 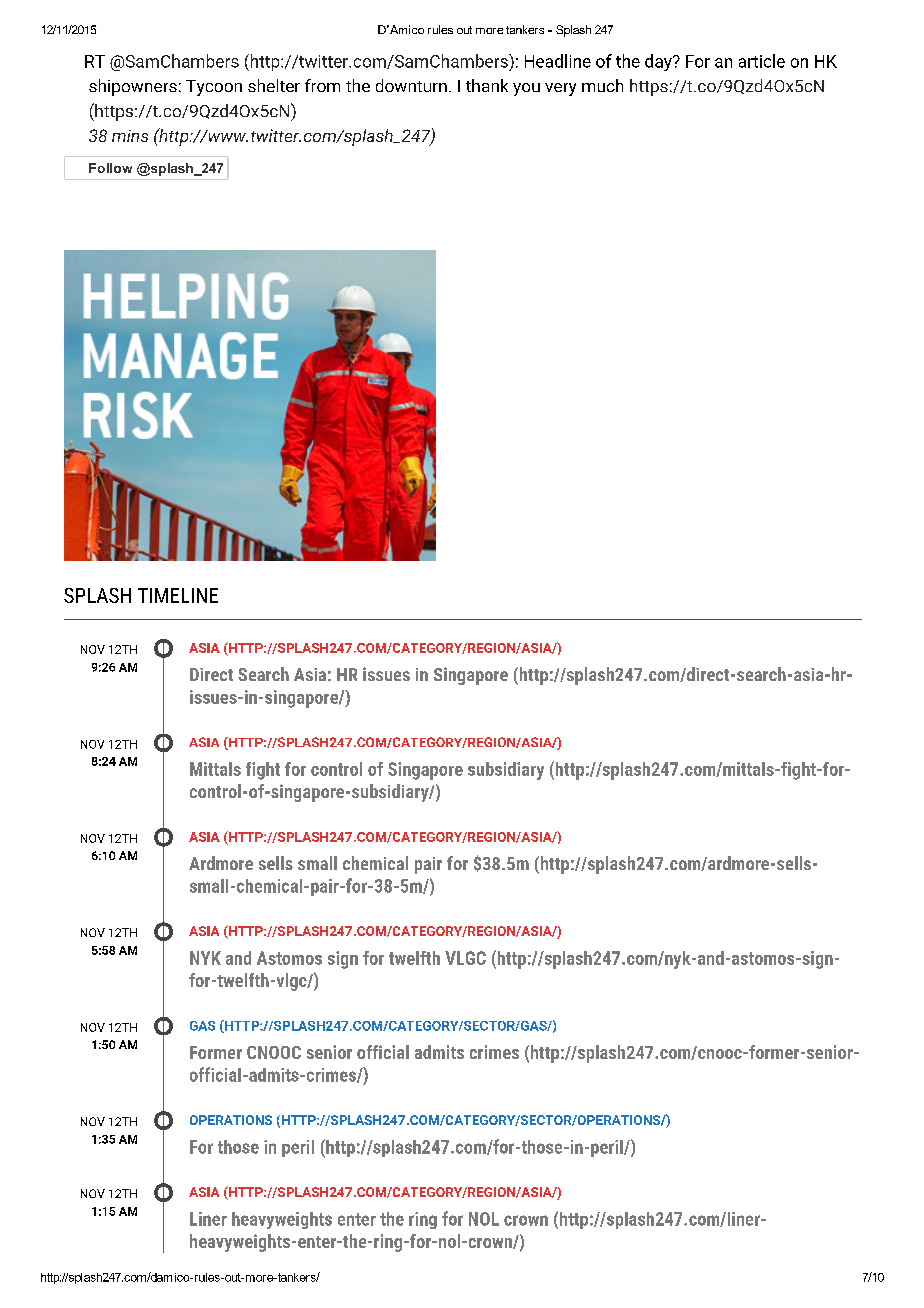 I want to click on much, so click(x=602, y=85).
